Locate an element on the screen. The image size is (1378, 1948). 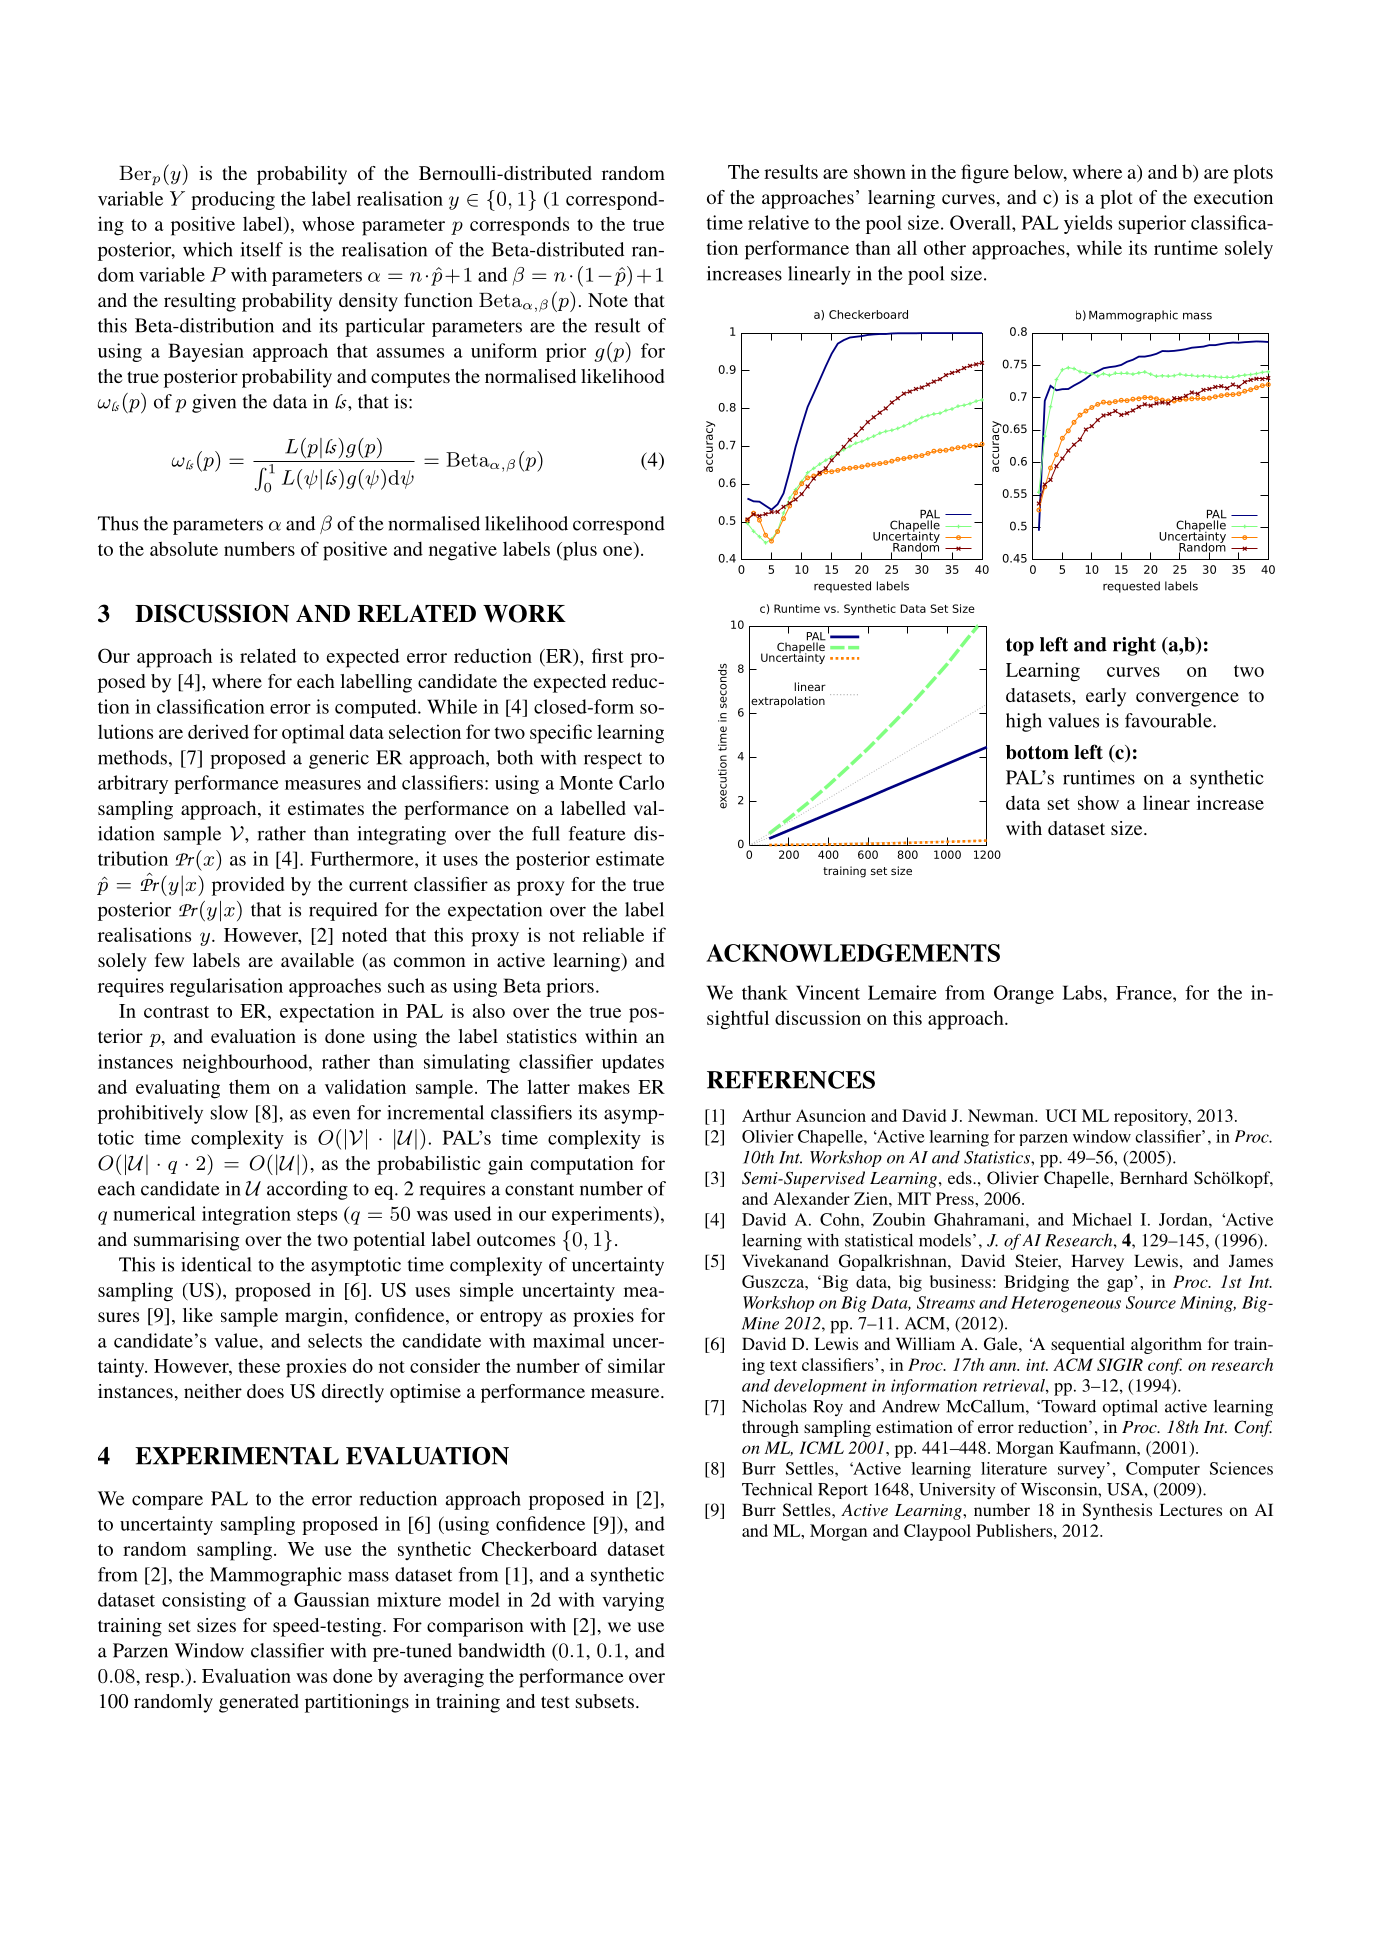
varying is located at coordinates (633, 1601).
